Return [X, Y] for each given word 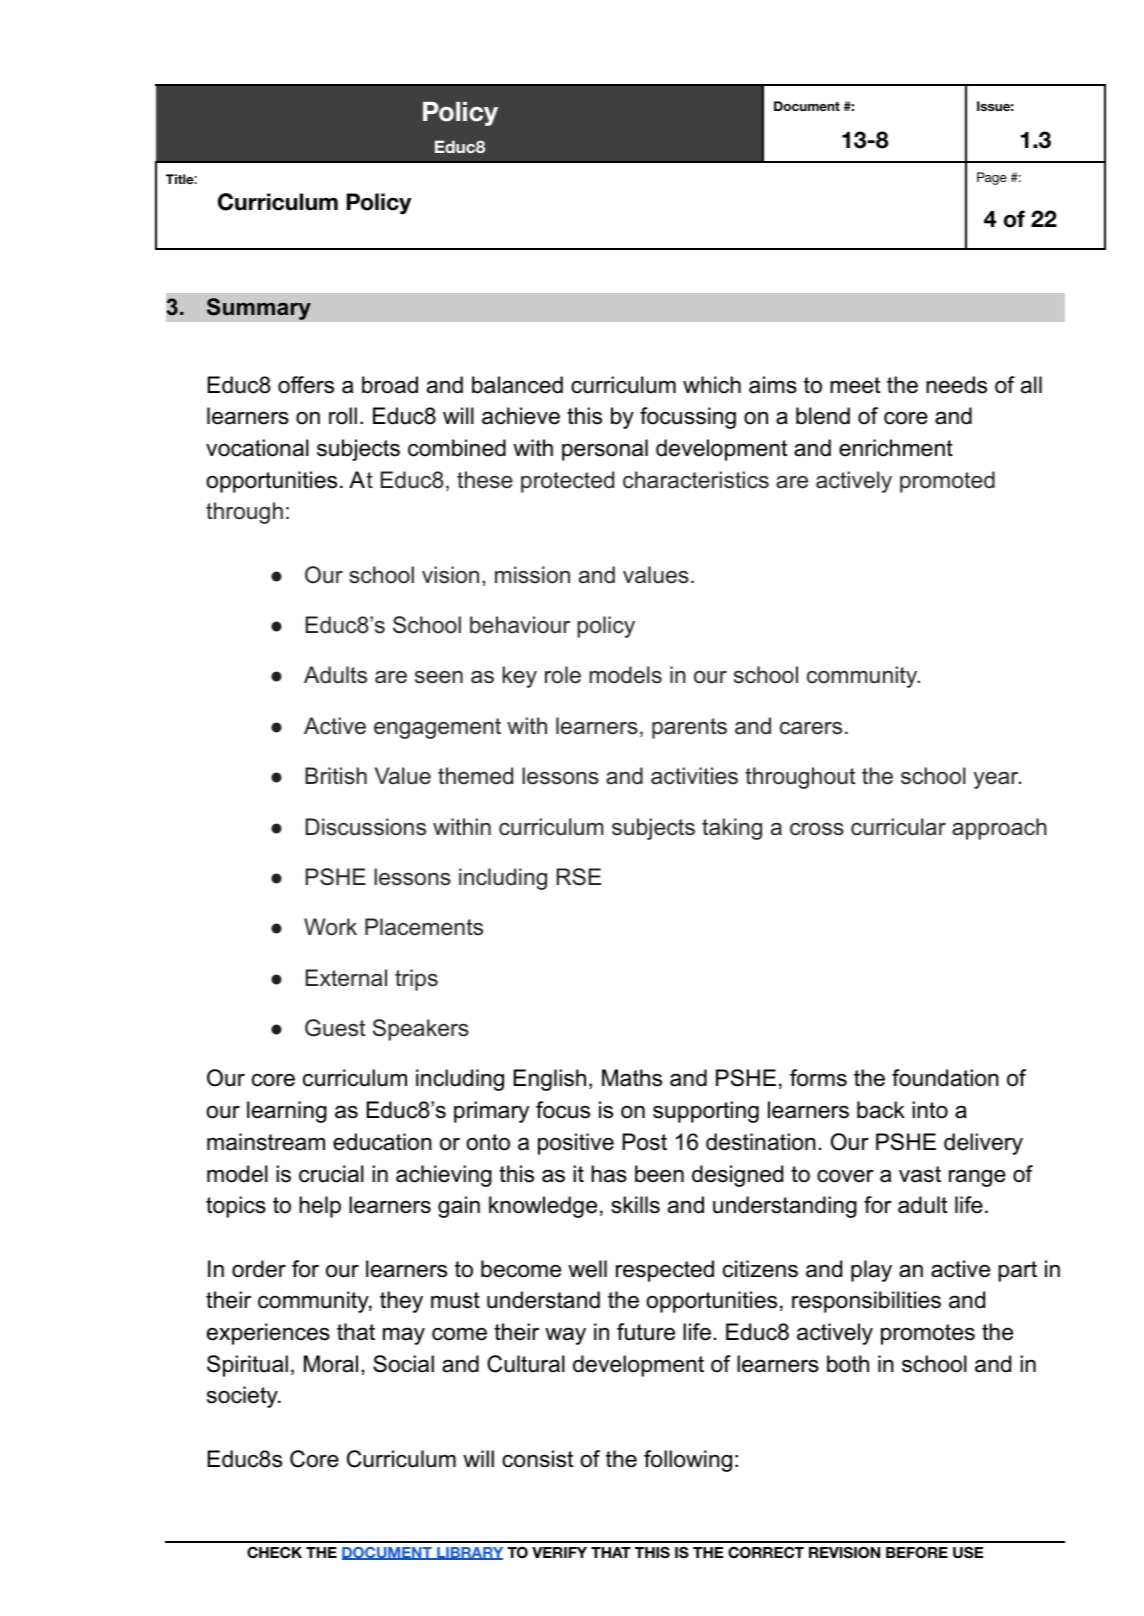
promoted [947, 482]
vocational [257, 448]
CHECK [274, 1552]
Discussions [365, 827]
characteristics [696, 480]
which [712, 385]
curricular [898, 827]
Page [992, 178]
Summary [259, 309]
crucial [331, 1174]
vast [920, 1174]
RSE [579, 877]
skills [635, 1205]
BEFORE [917, 1553]
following [688, 1461]
